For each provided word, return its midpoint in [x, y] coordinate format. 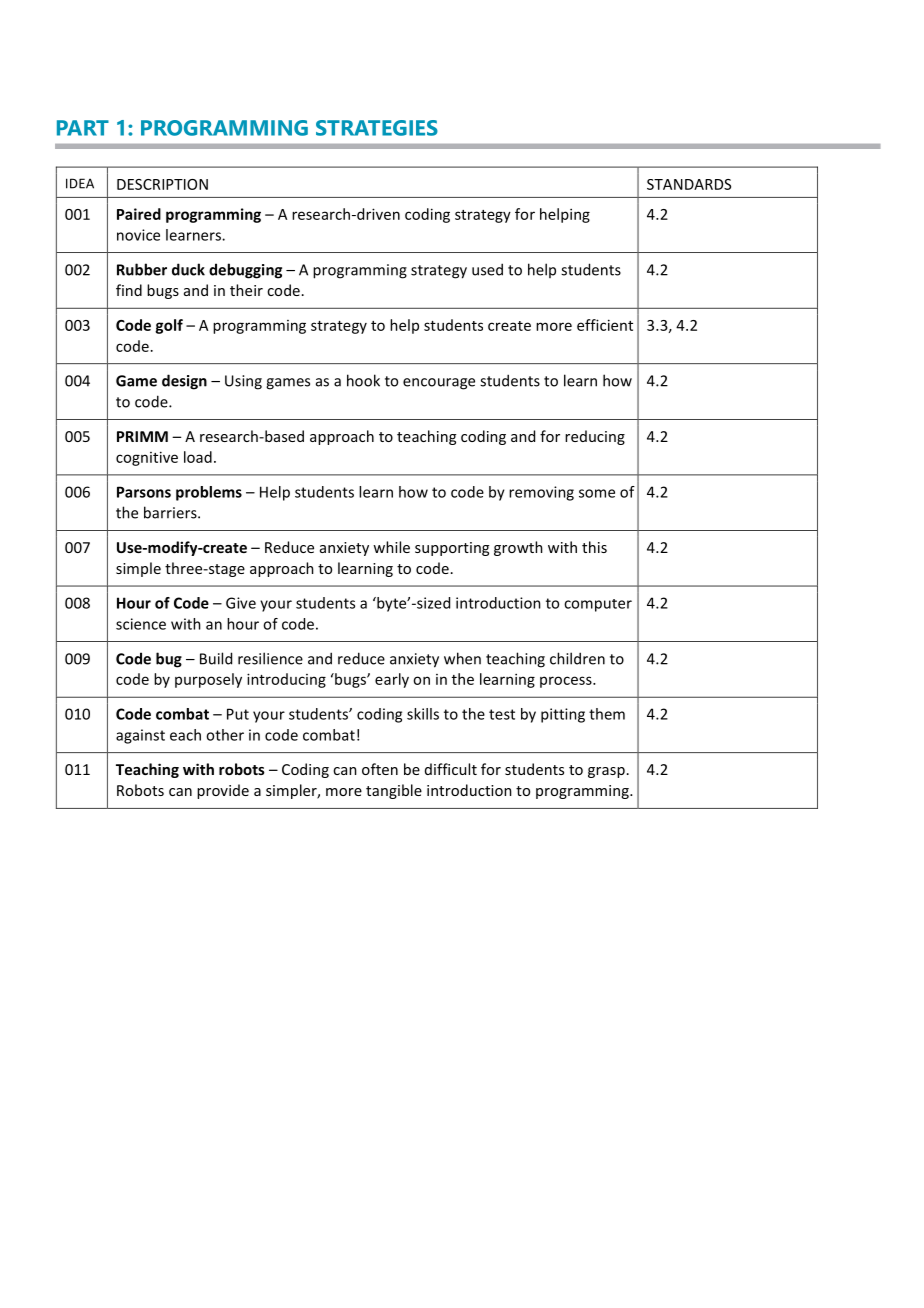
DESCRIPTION [162, 184]
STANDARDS [689, 184]
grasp [606, 772]
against [140, 736]
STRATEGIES [377, 128]
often [380, 769]
